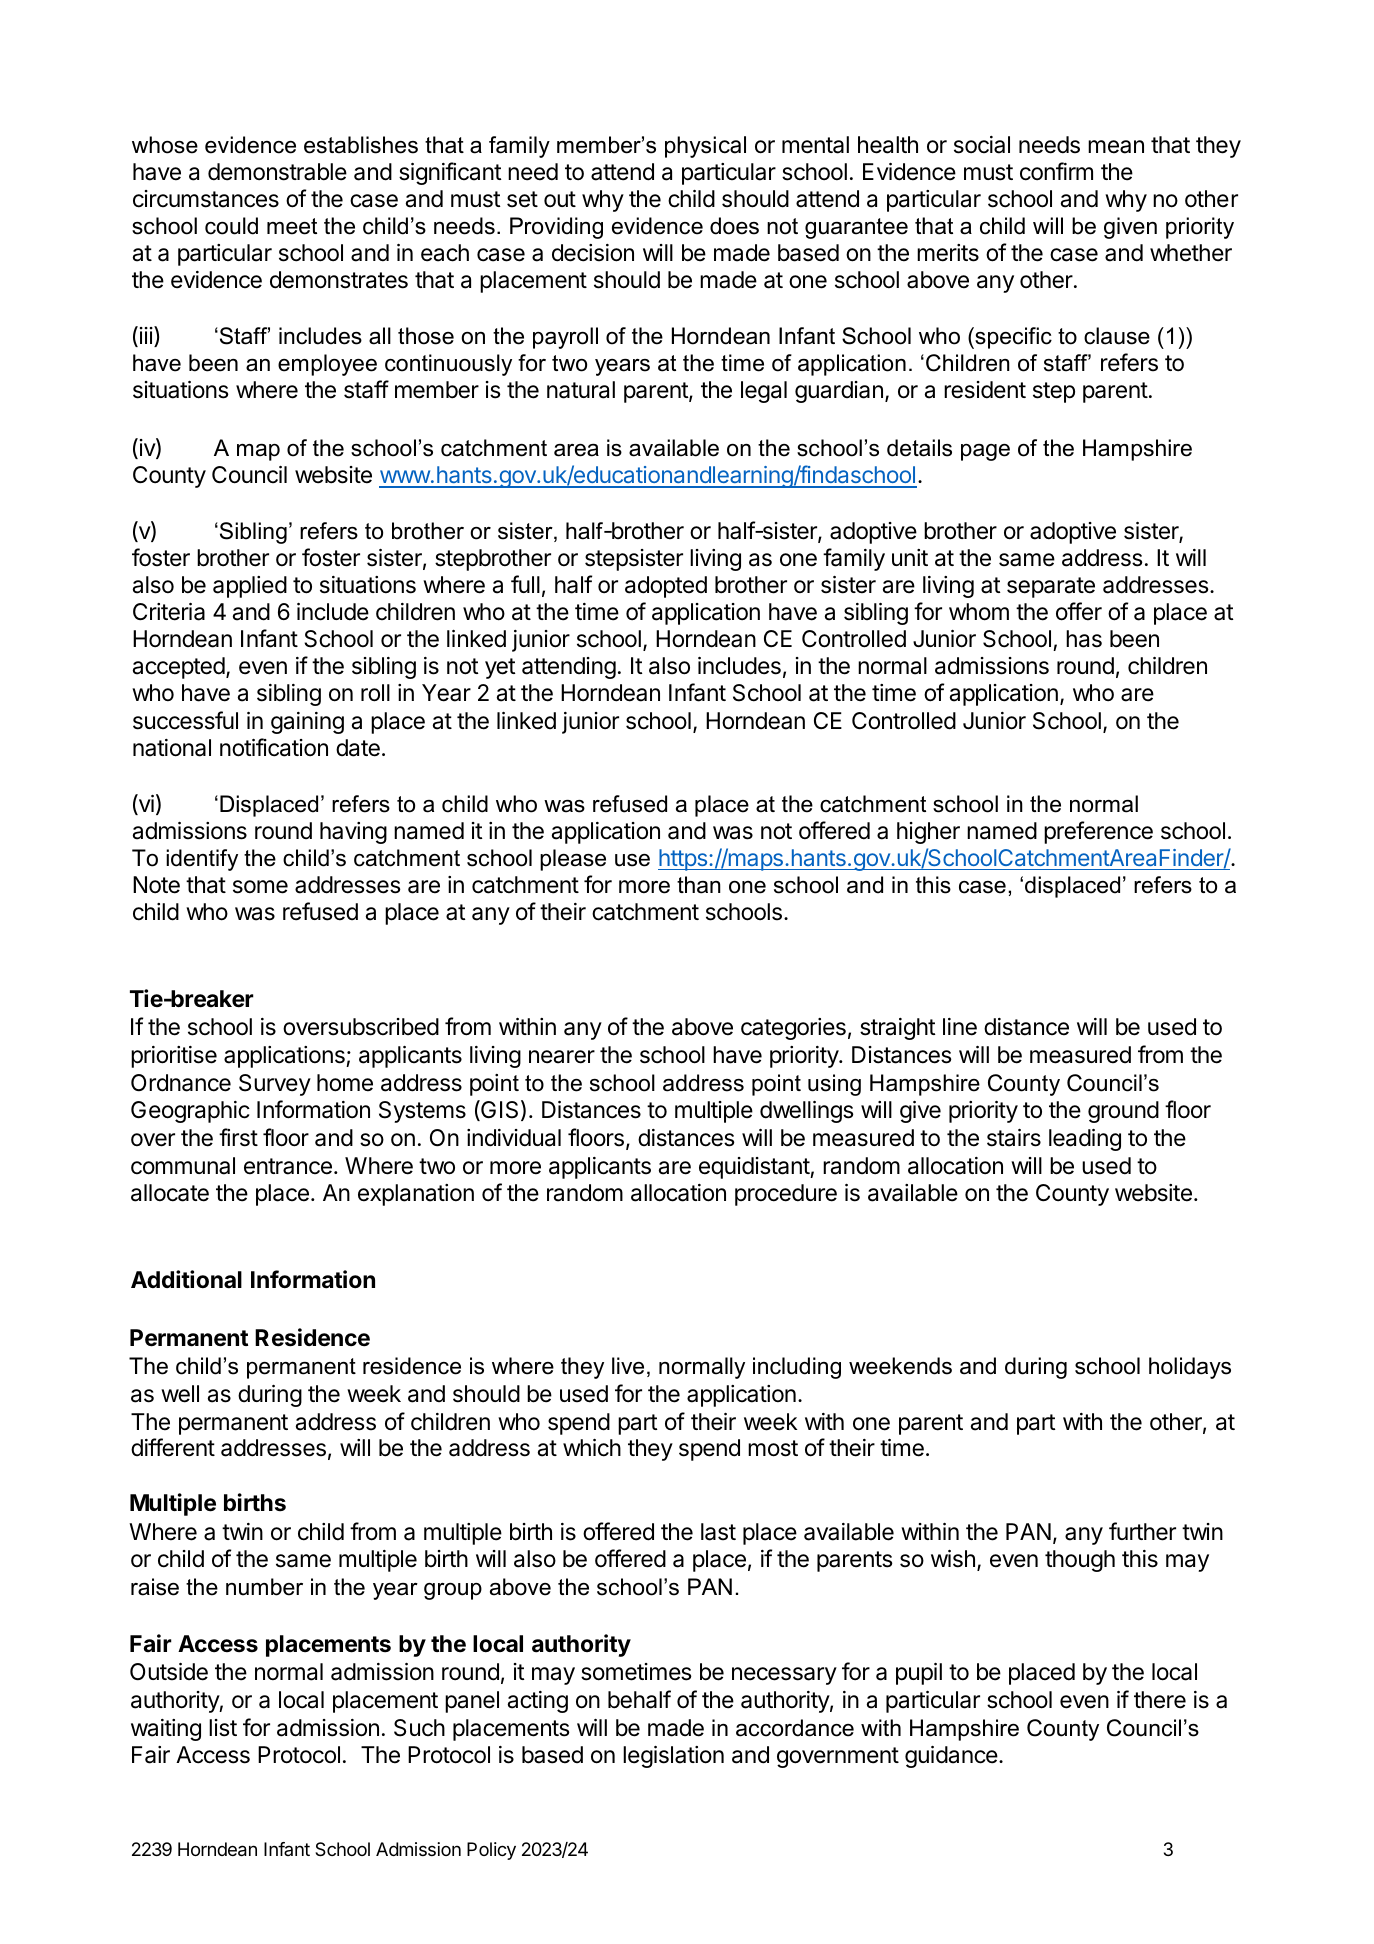 The height and width of the screenshot is (1944, 1374). Describe the element at coordinates (705, 147) in the screenshot. I see `physical` at that location.
